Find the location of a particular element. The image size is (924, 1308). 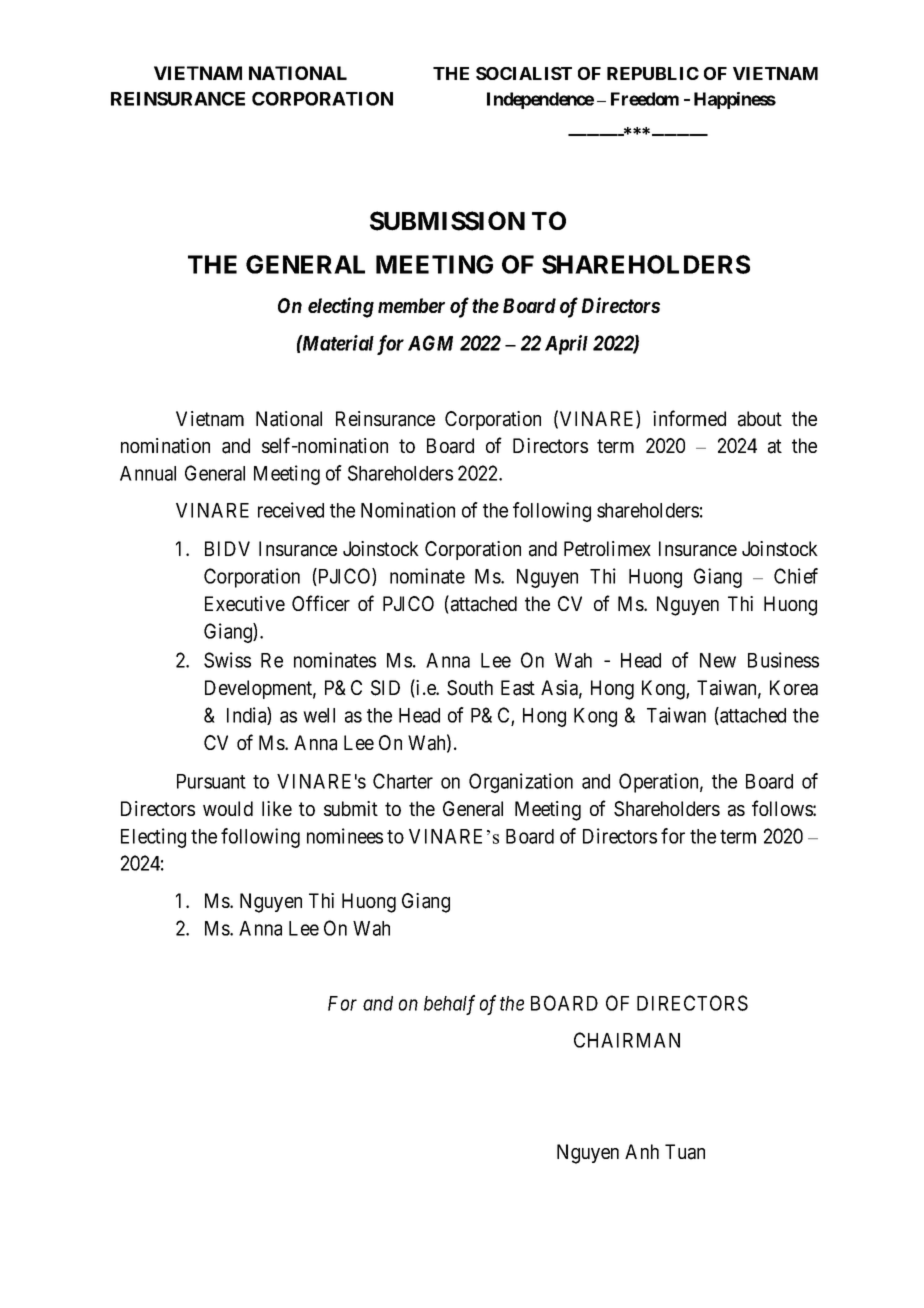

New is located at coordinates (718, 660).
